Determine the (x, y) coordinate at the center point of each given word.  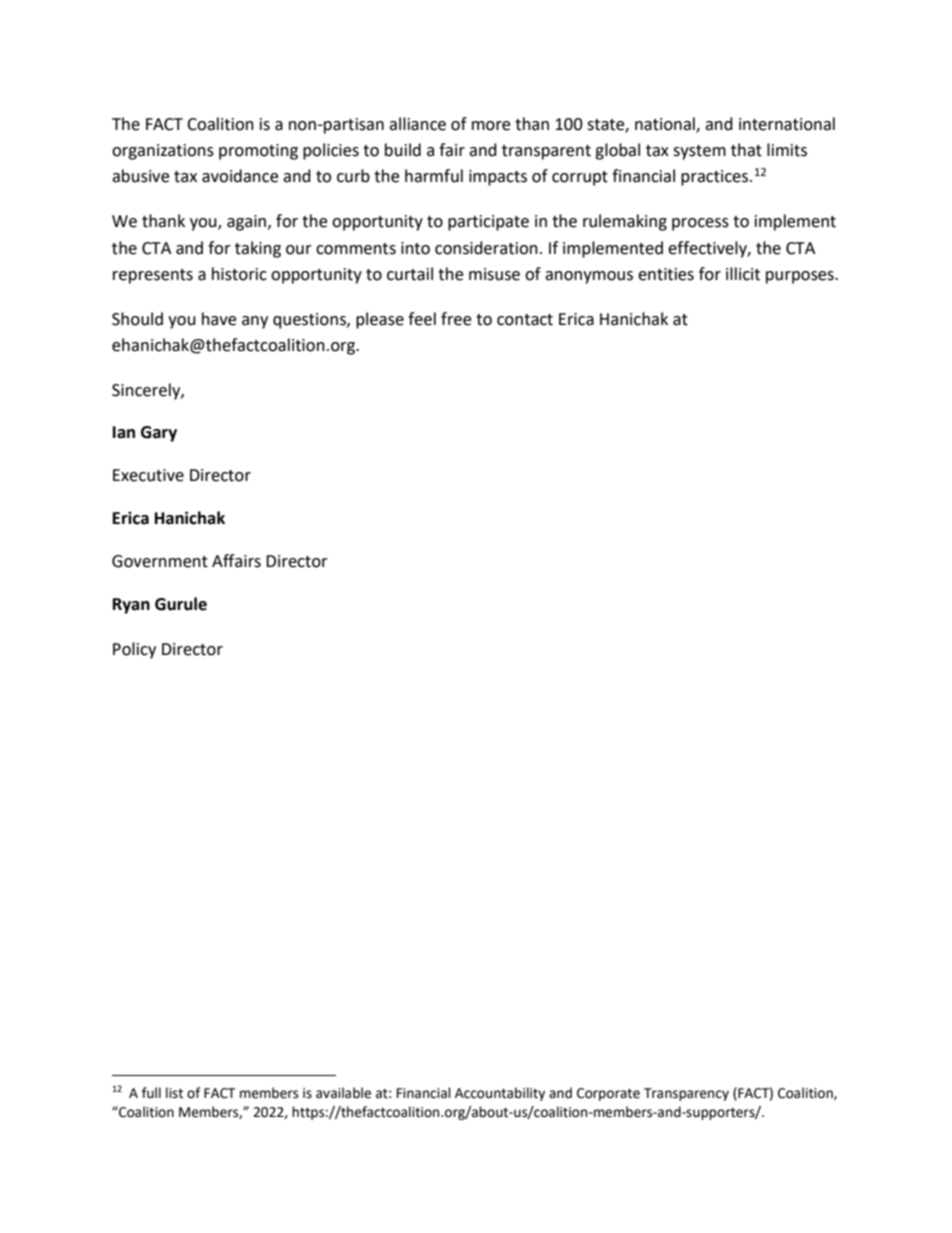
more (491, 126)
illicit (743, 274)
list (174, 1093)
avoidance (240, 176)
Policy (134, 650)
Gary (159, 434)
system (699, 152)
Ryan (131, 606)
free (456, 319)
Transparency (686, 1094)
